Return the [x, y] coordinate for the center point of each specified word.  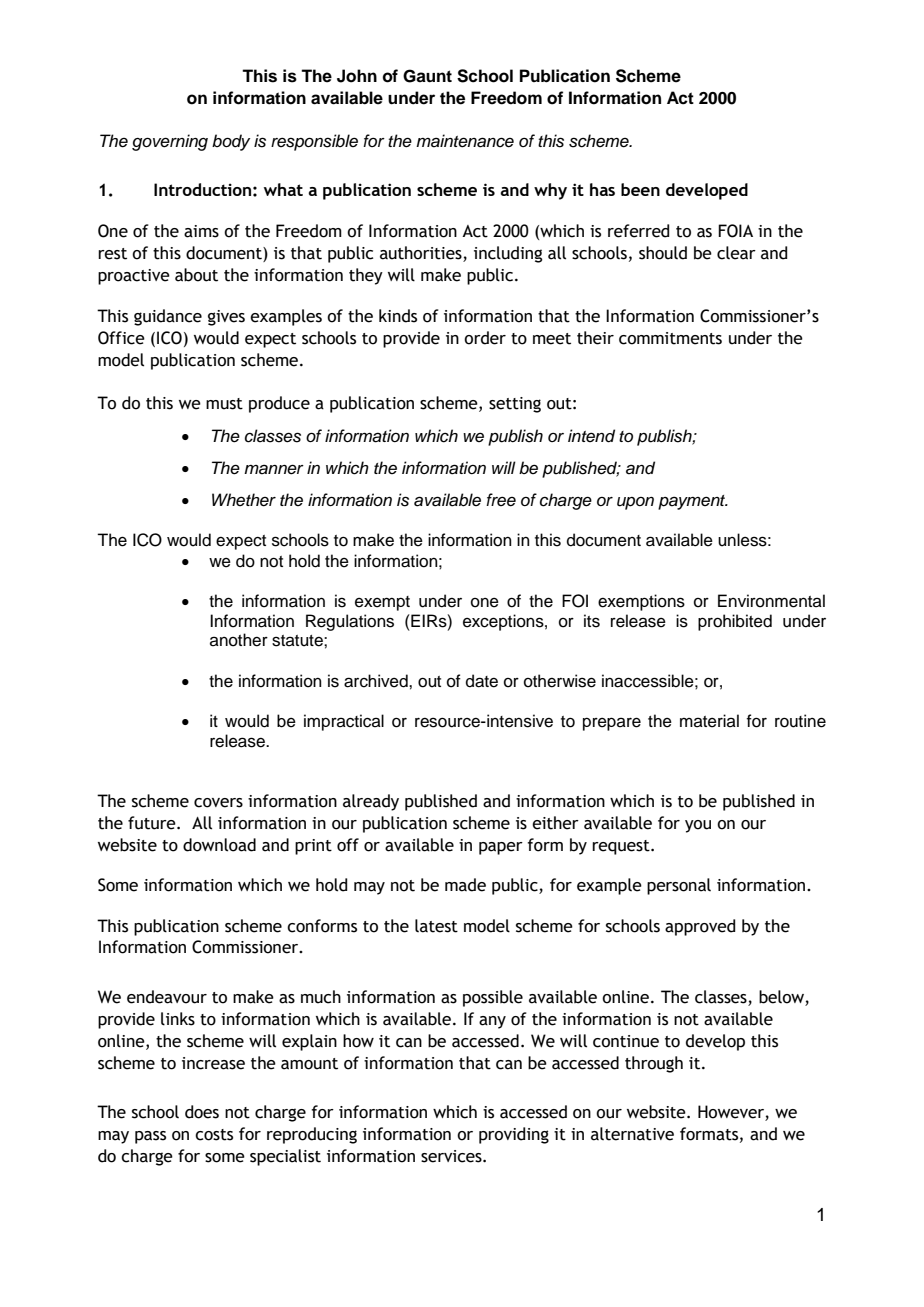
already [371, 802]
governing [170, 142]
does [202, 1112]
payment [693, 502]
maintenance [465, 141]
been [640, 189]
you [698, 826]
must [224, 404]
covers [218, 803]
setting [515, 405]
